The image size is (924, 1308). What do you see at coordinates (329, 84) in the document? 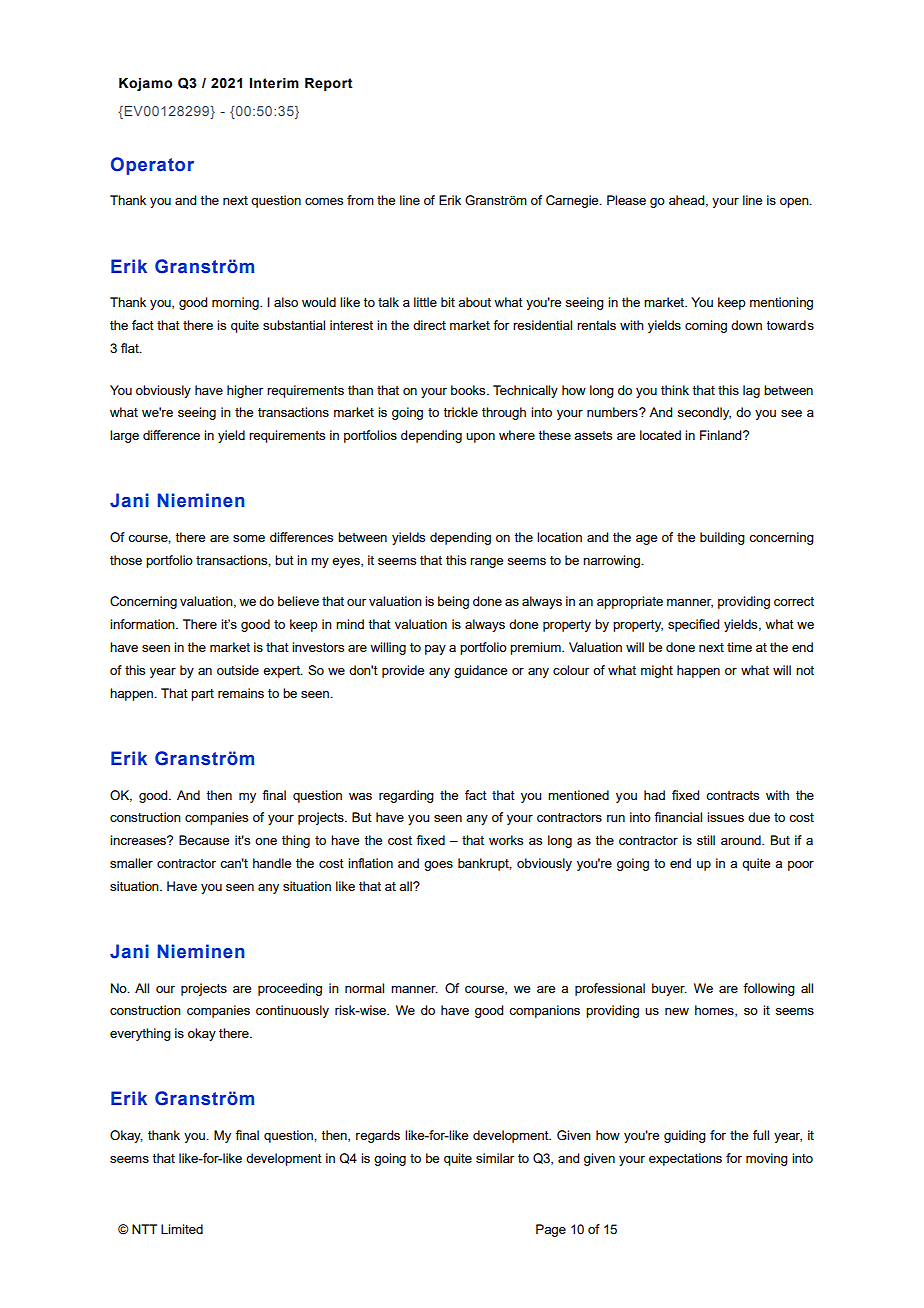
I see `Report` at bounding box center [329, 84].
